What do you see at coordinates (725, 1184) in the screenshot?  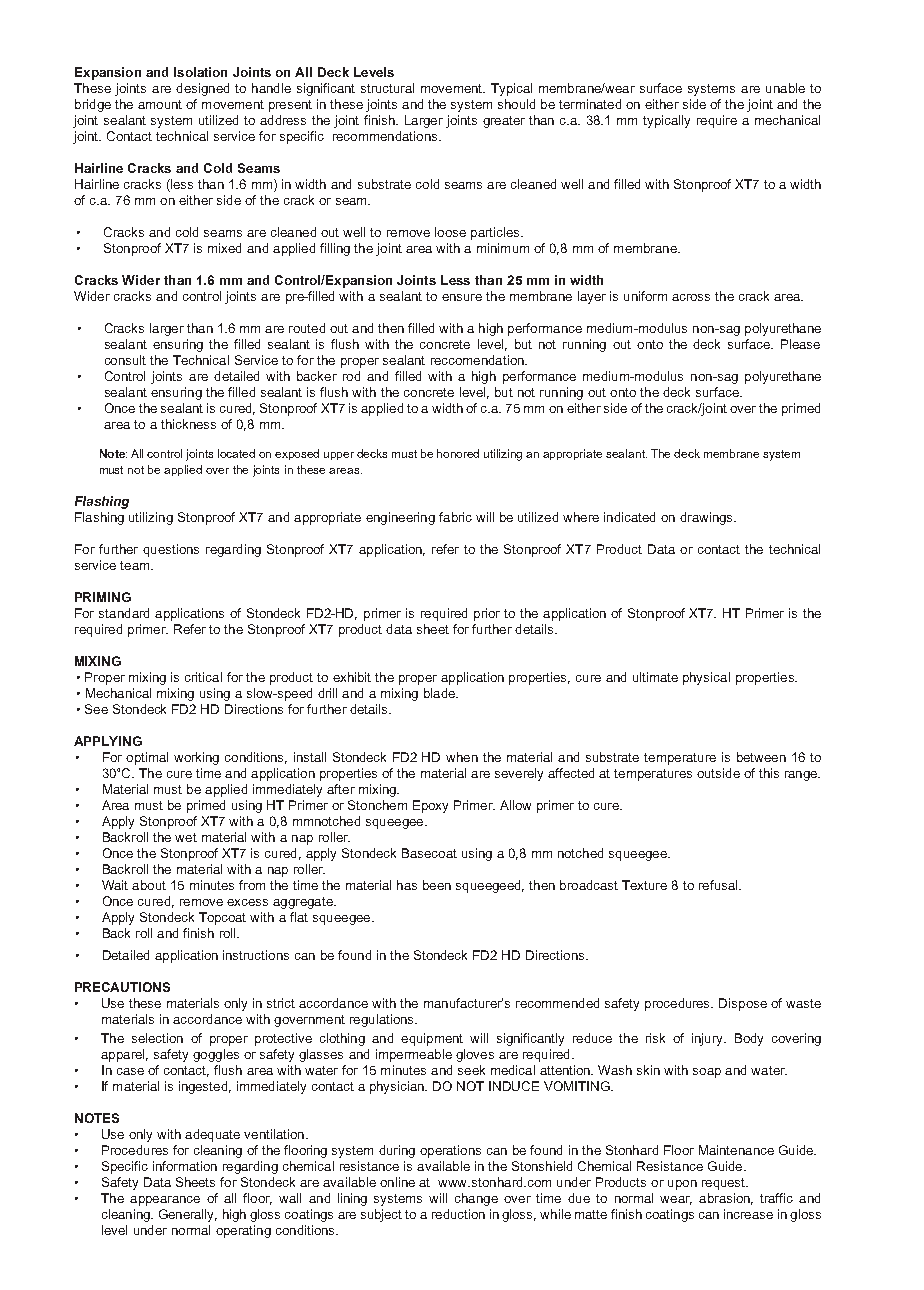 I see `request` at bounding box center [725, 1184].
